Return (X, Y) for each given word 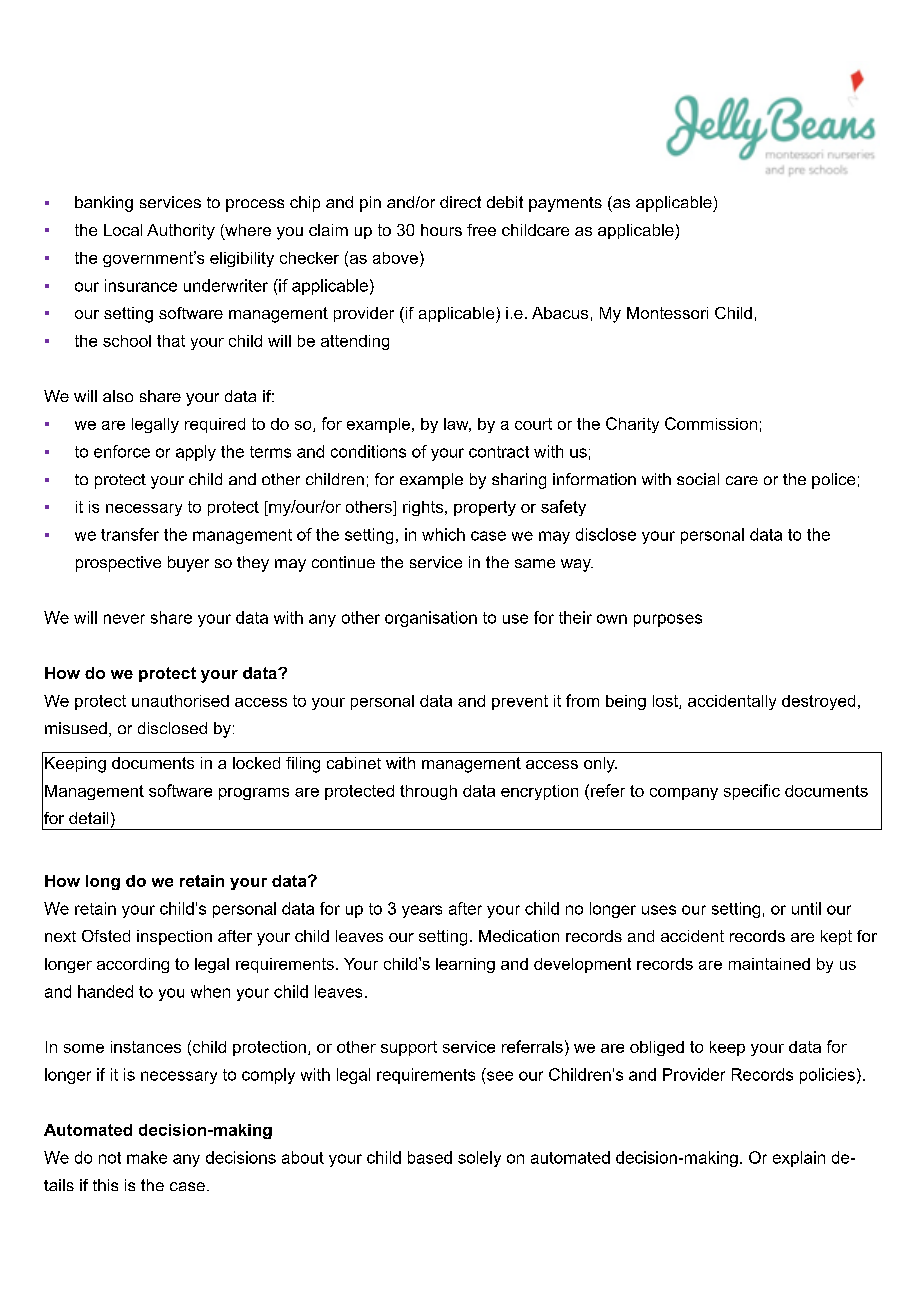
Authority (181, 232)
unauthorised (180, 701)
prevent (520, 702)
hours (441, 230)
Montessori (667, 313)
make (147, 1157)
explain (799, 1159)
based (430, 1157)
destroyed (818, 702)
